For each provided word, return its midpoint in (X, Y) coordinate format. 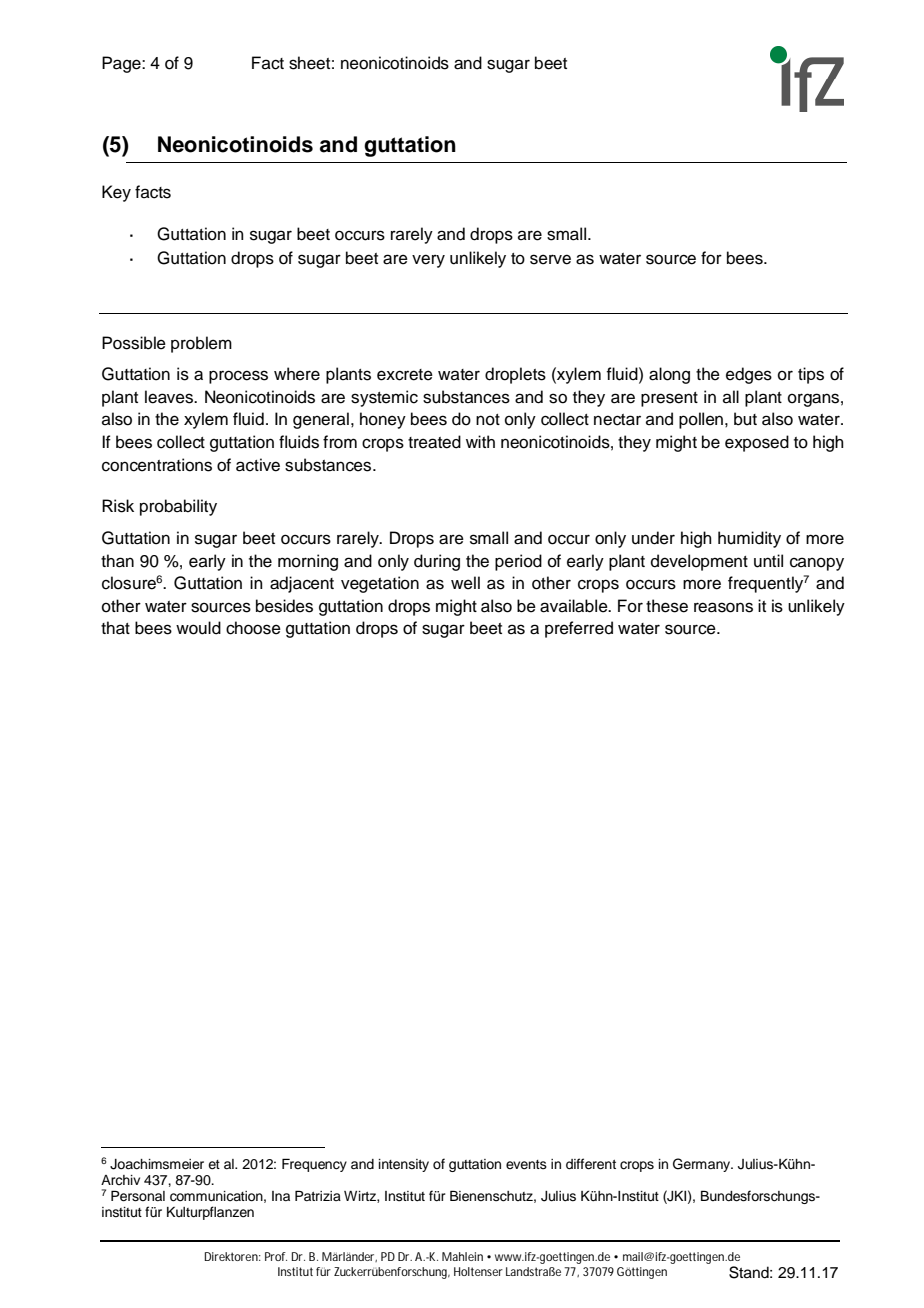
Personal (138, 1196)
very (428, 261)
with (480, 441)
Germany (703, 1165)
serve (550, 259)
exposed (757, 443)
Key (116, 193)
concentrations (157, 465)
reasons (723, 607)
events (526, 1165)
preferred (579, 629)
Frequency (314, 1165)
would (198, 628)
